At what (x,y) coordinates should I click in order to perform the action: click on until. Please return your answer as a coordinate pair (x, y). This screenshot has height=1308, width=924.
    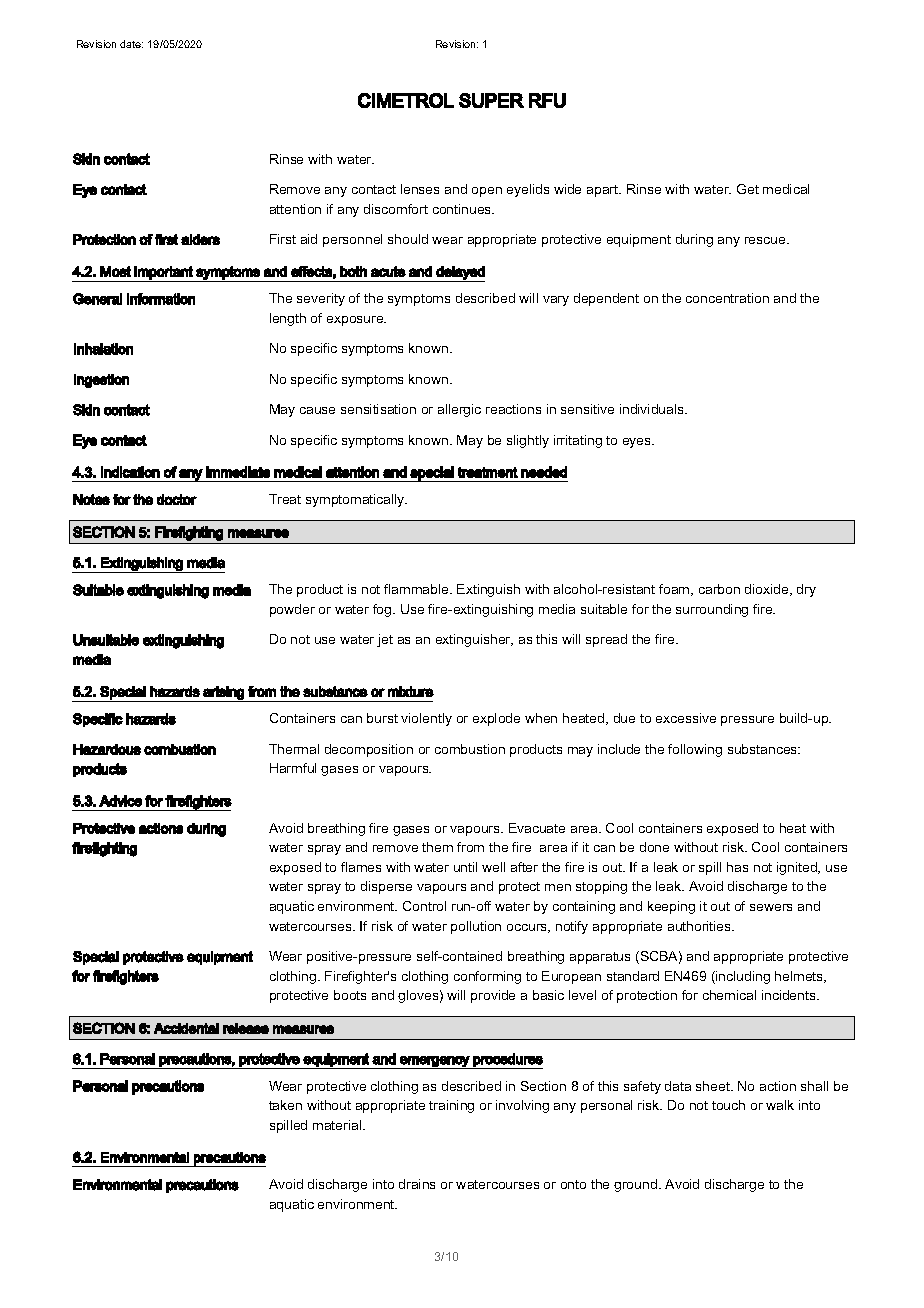
    Looking at the image, I should click on (465, 867).
